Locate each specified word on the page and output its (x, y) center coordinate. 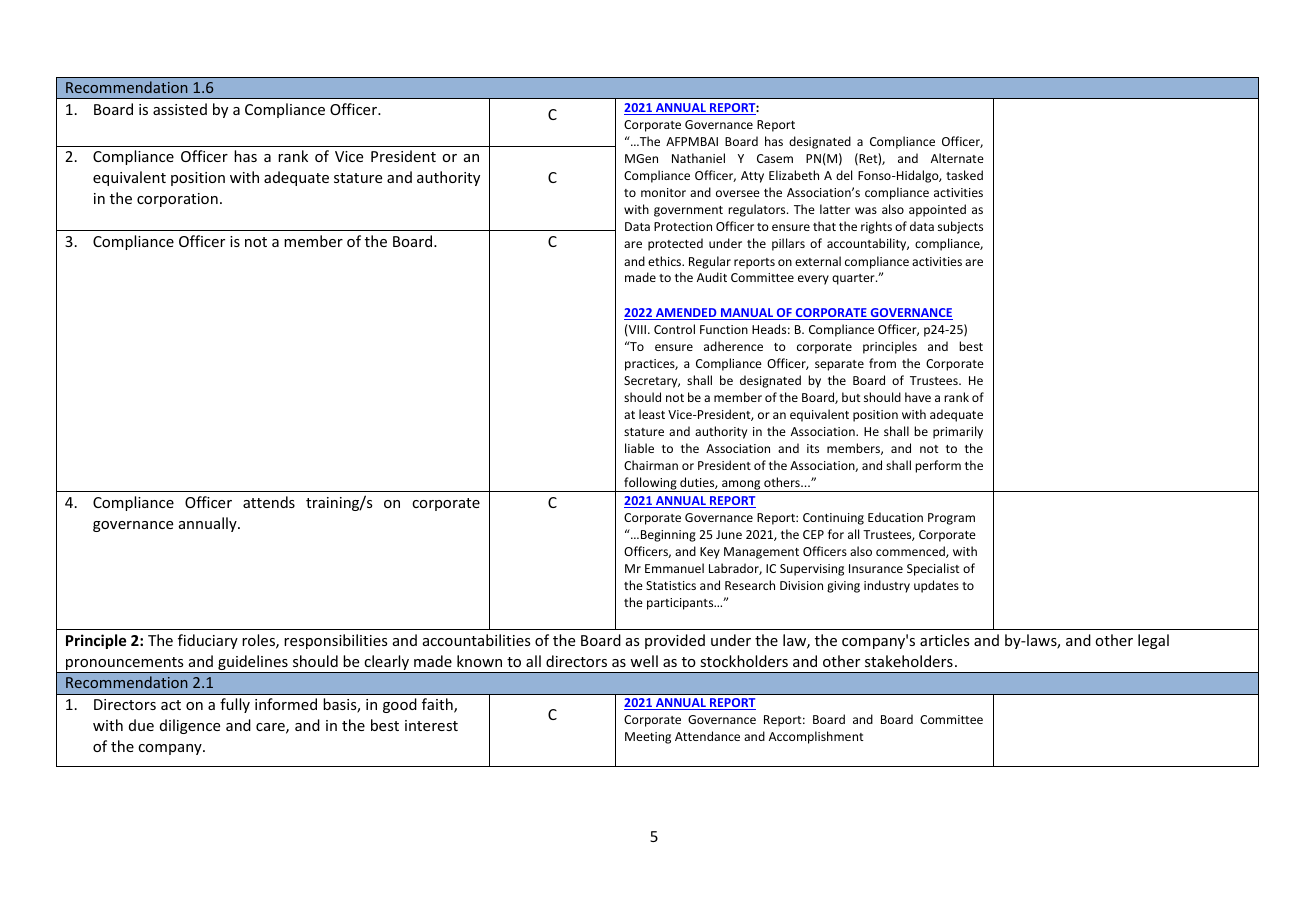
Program (951, 519)
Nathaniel (698, 158)
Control (674, 329)
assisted (180, 109)
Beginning (667, 536)
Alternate (957, 158)
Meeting (648, 738)
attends (269, 502)
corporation (177, 200)
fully (235, 705)
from (882, 363)
